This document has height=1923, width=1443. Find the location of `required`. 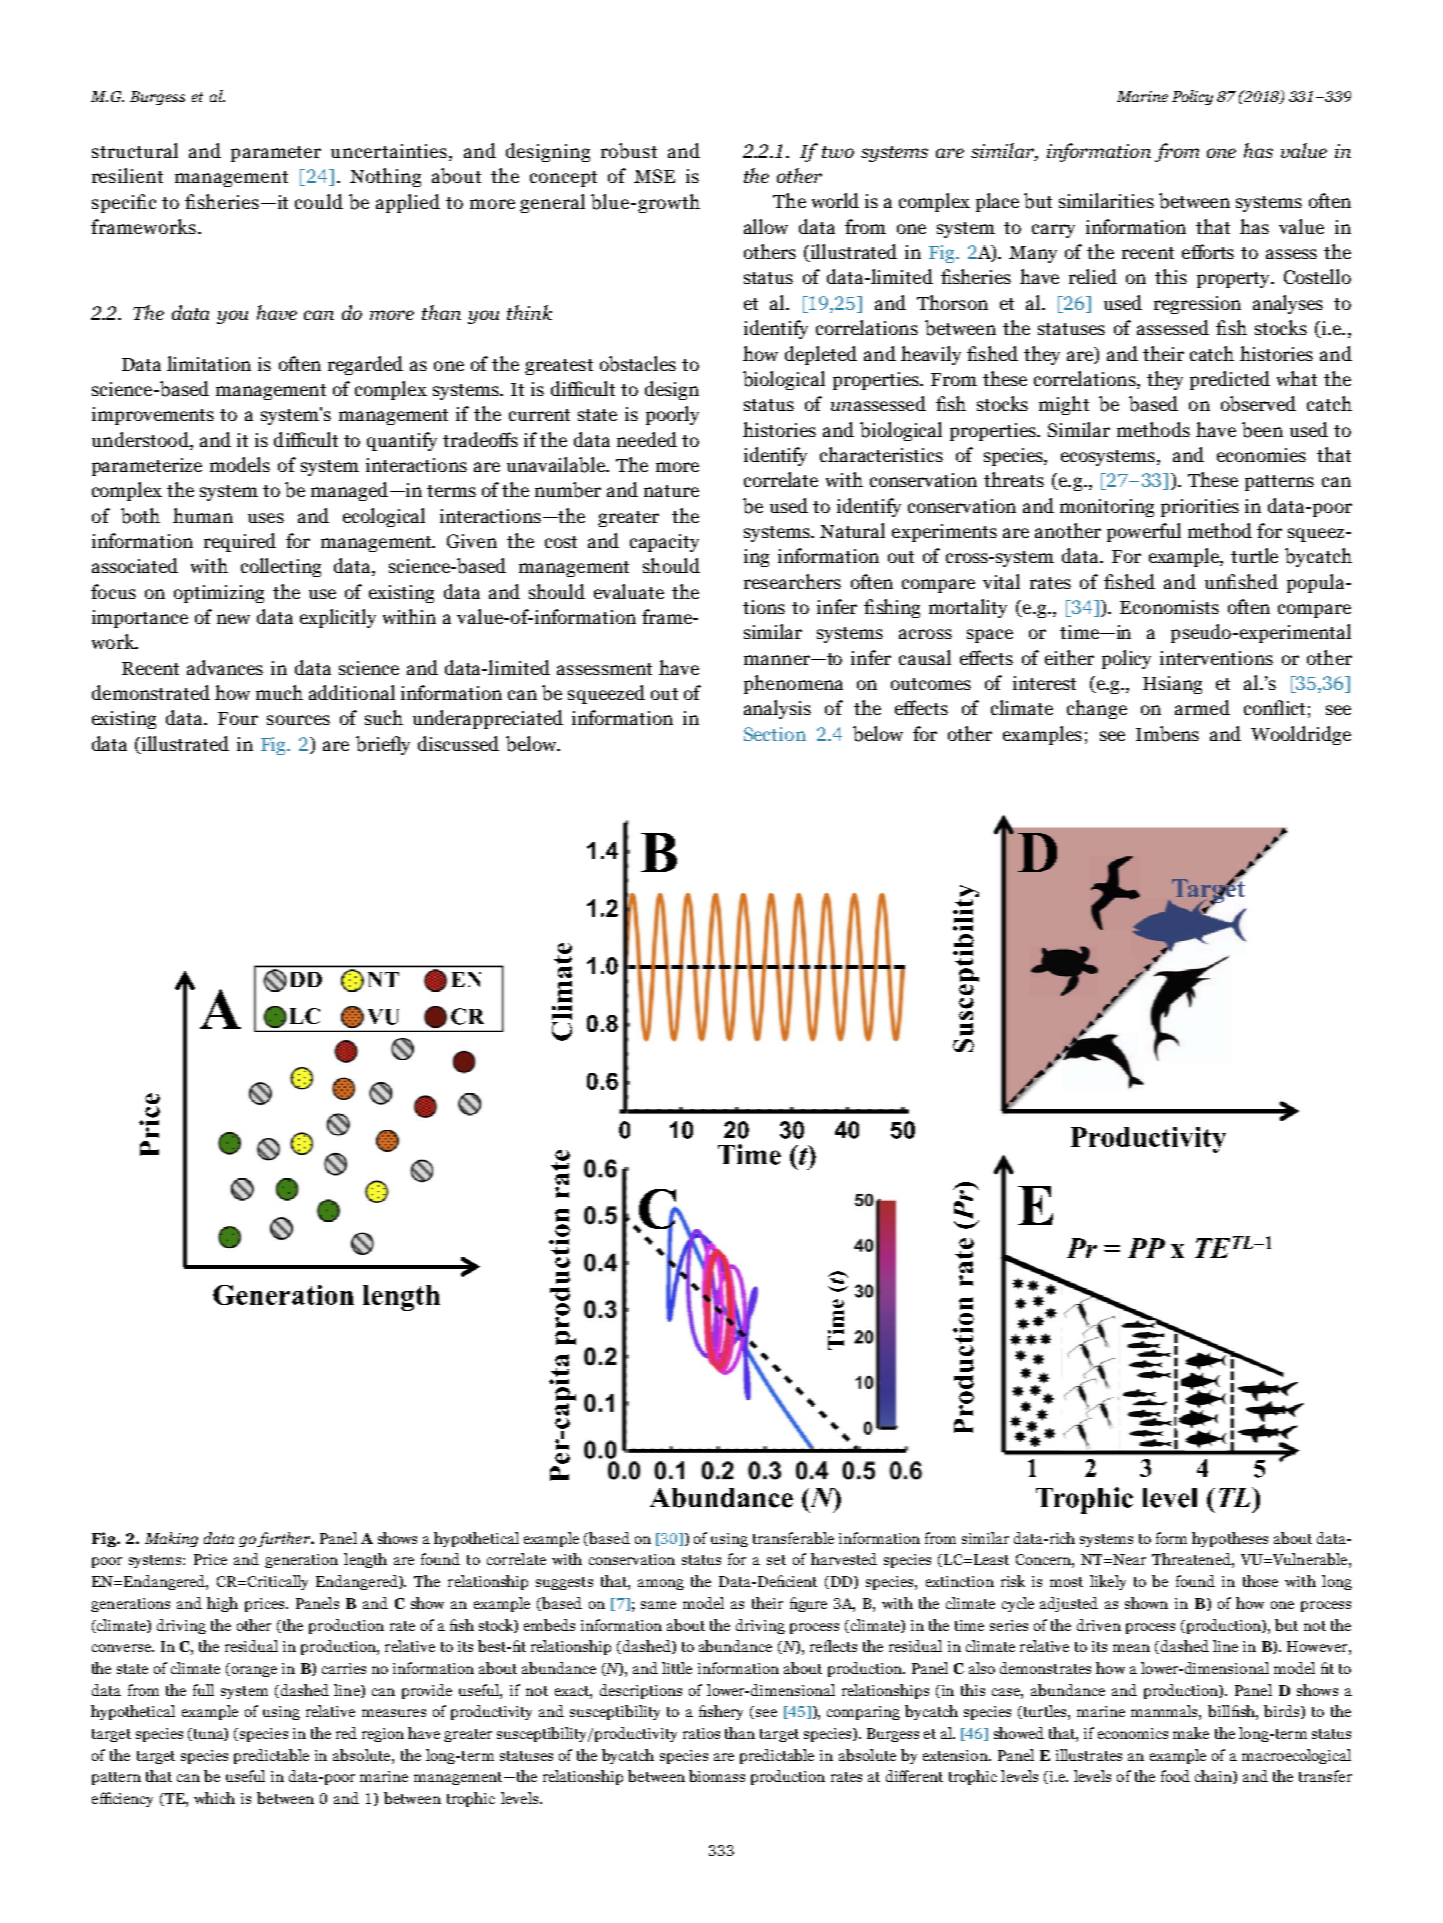

required is located at coordinates (240, 542).
